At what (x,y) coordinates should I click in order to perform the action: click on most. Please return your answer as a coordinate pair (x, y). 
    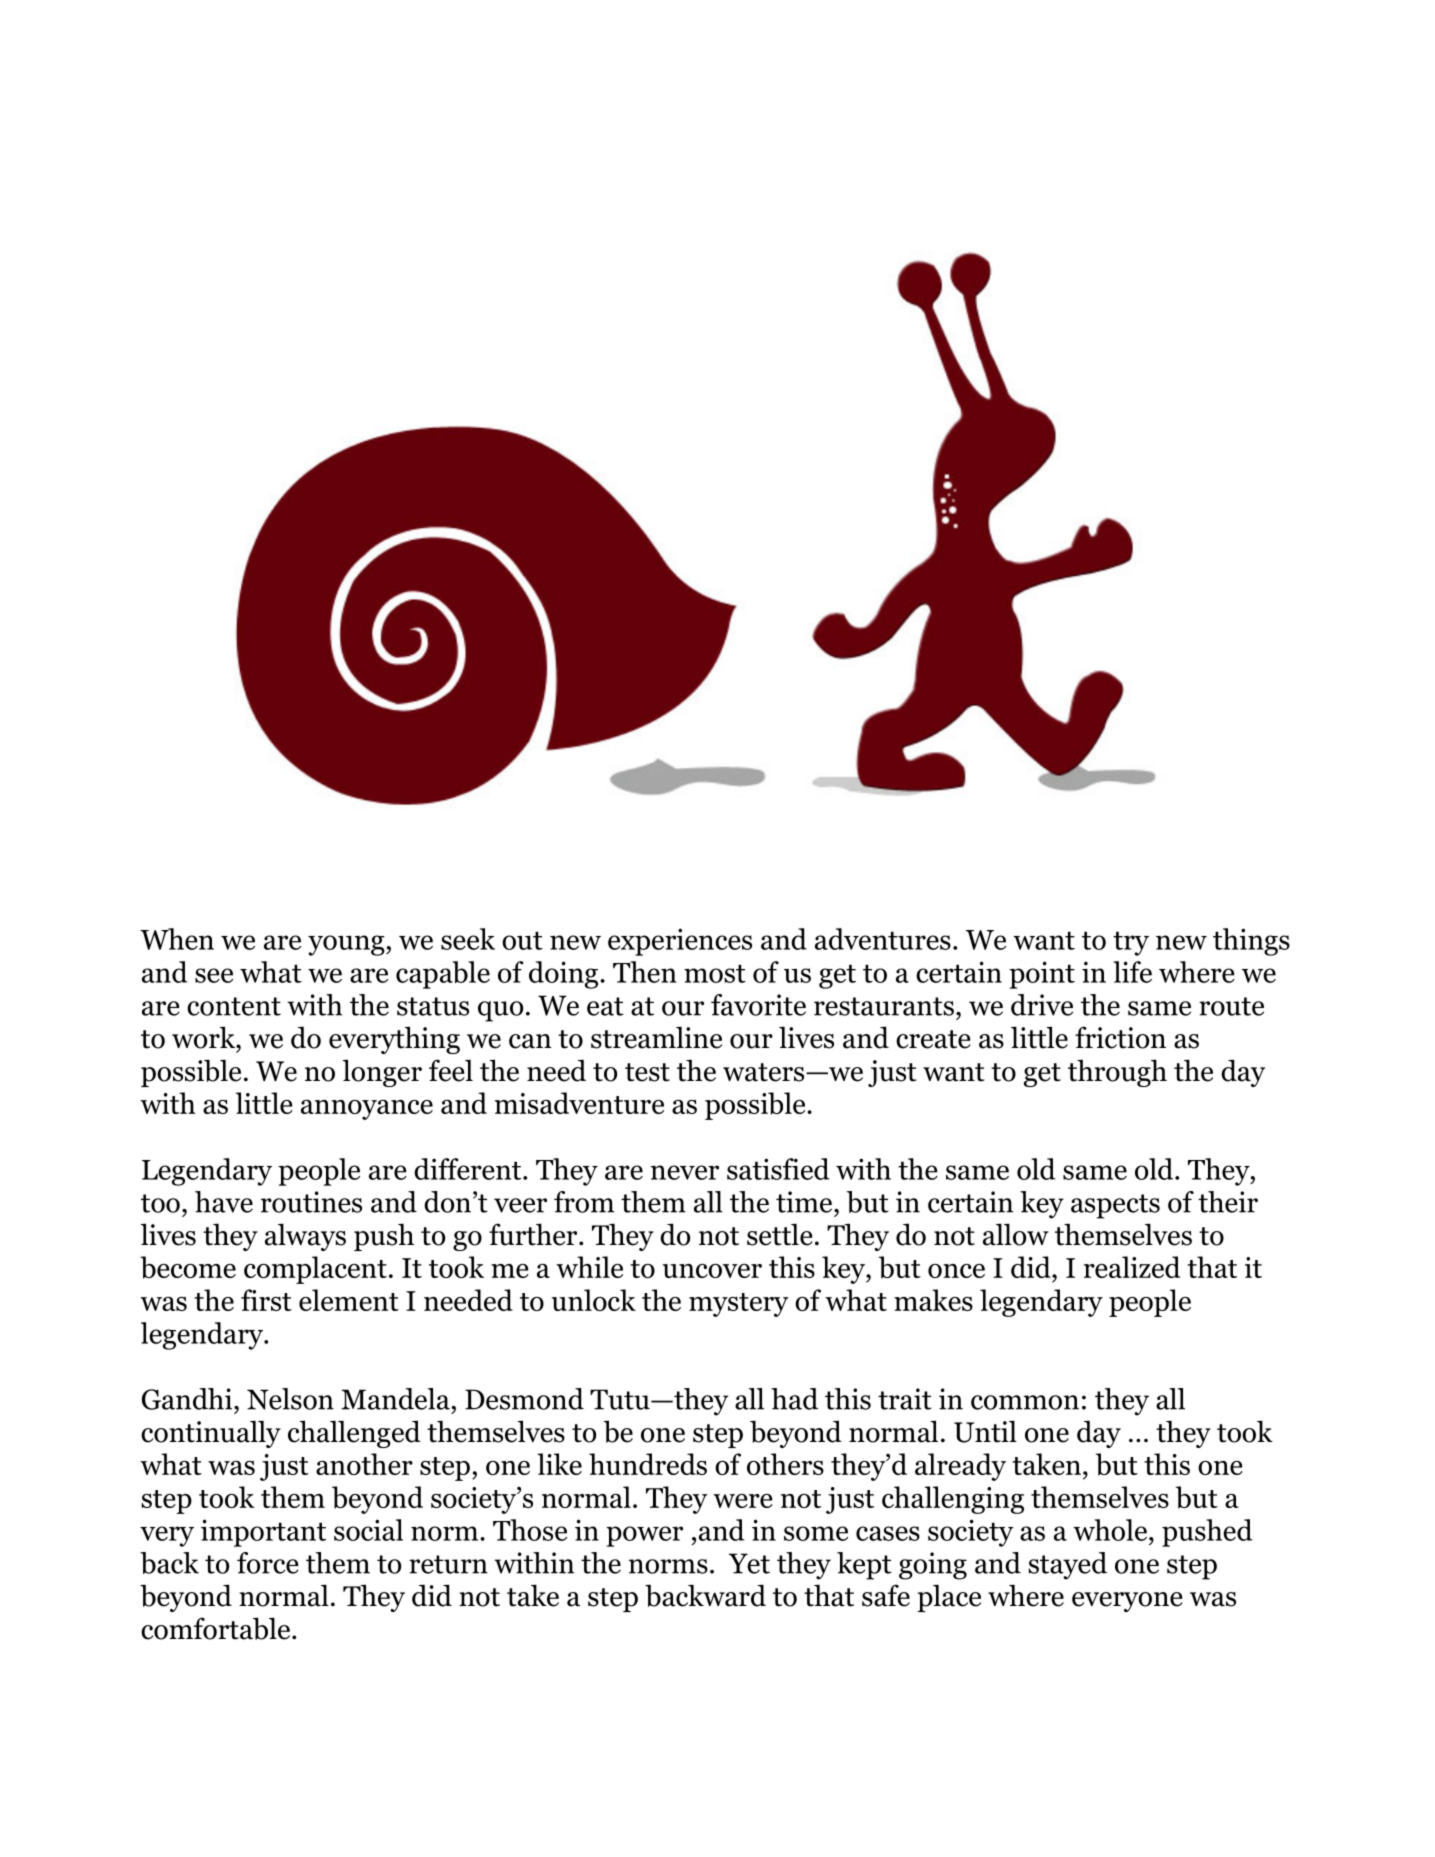
    Looking at the image, I should click on (715, 973).
